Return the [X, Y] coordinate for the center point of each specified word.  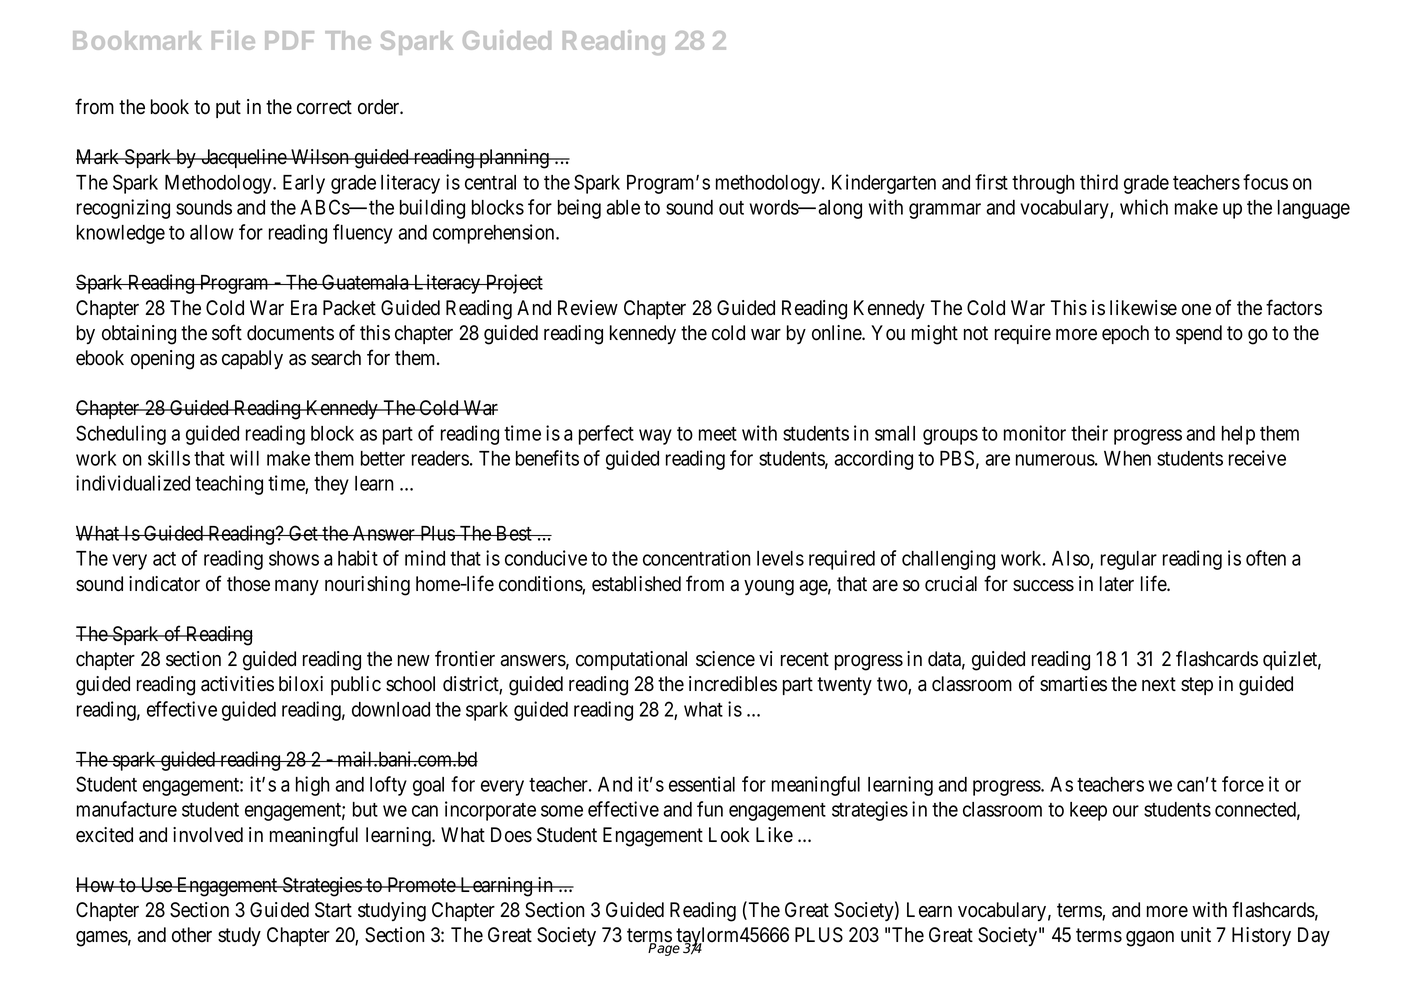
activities [237, 684]
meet [718, 434]
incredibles [733, 684]
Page [665, 948]
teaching [229, 485]
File [233, 40]
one [1196, 310]
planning [514, 159]
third [1099, 182]
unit [1196, 934]
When [1127, 458]
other [192, 935]
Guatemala [365, 282]
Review [588, 308]
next [1159, 684]
